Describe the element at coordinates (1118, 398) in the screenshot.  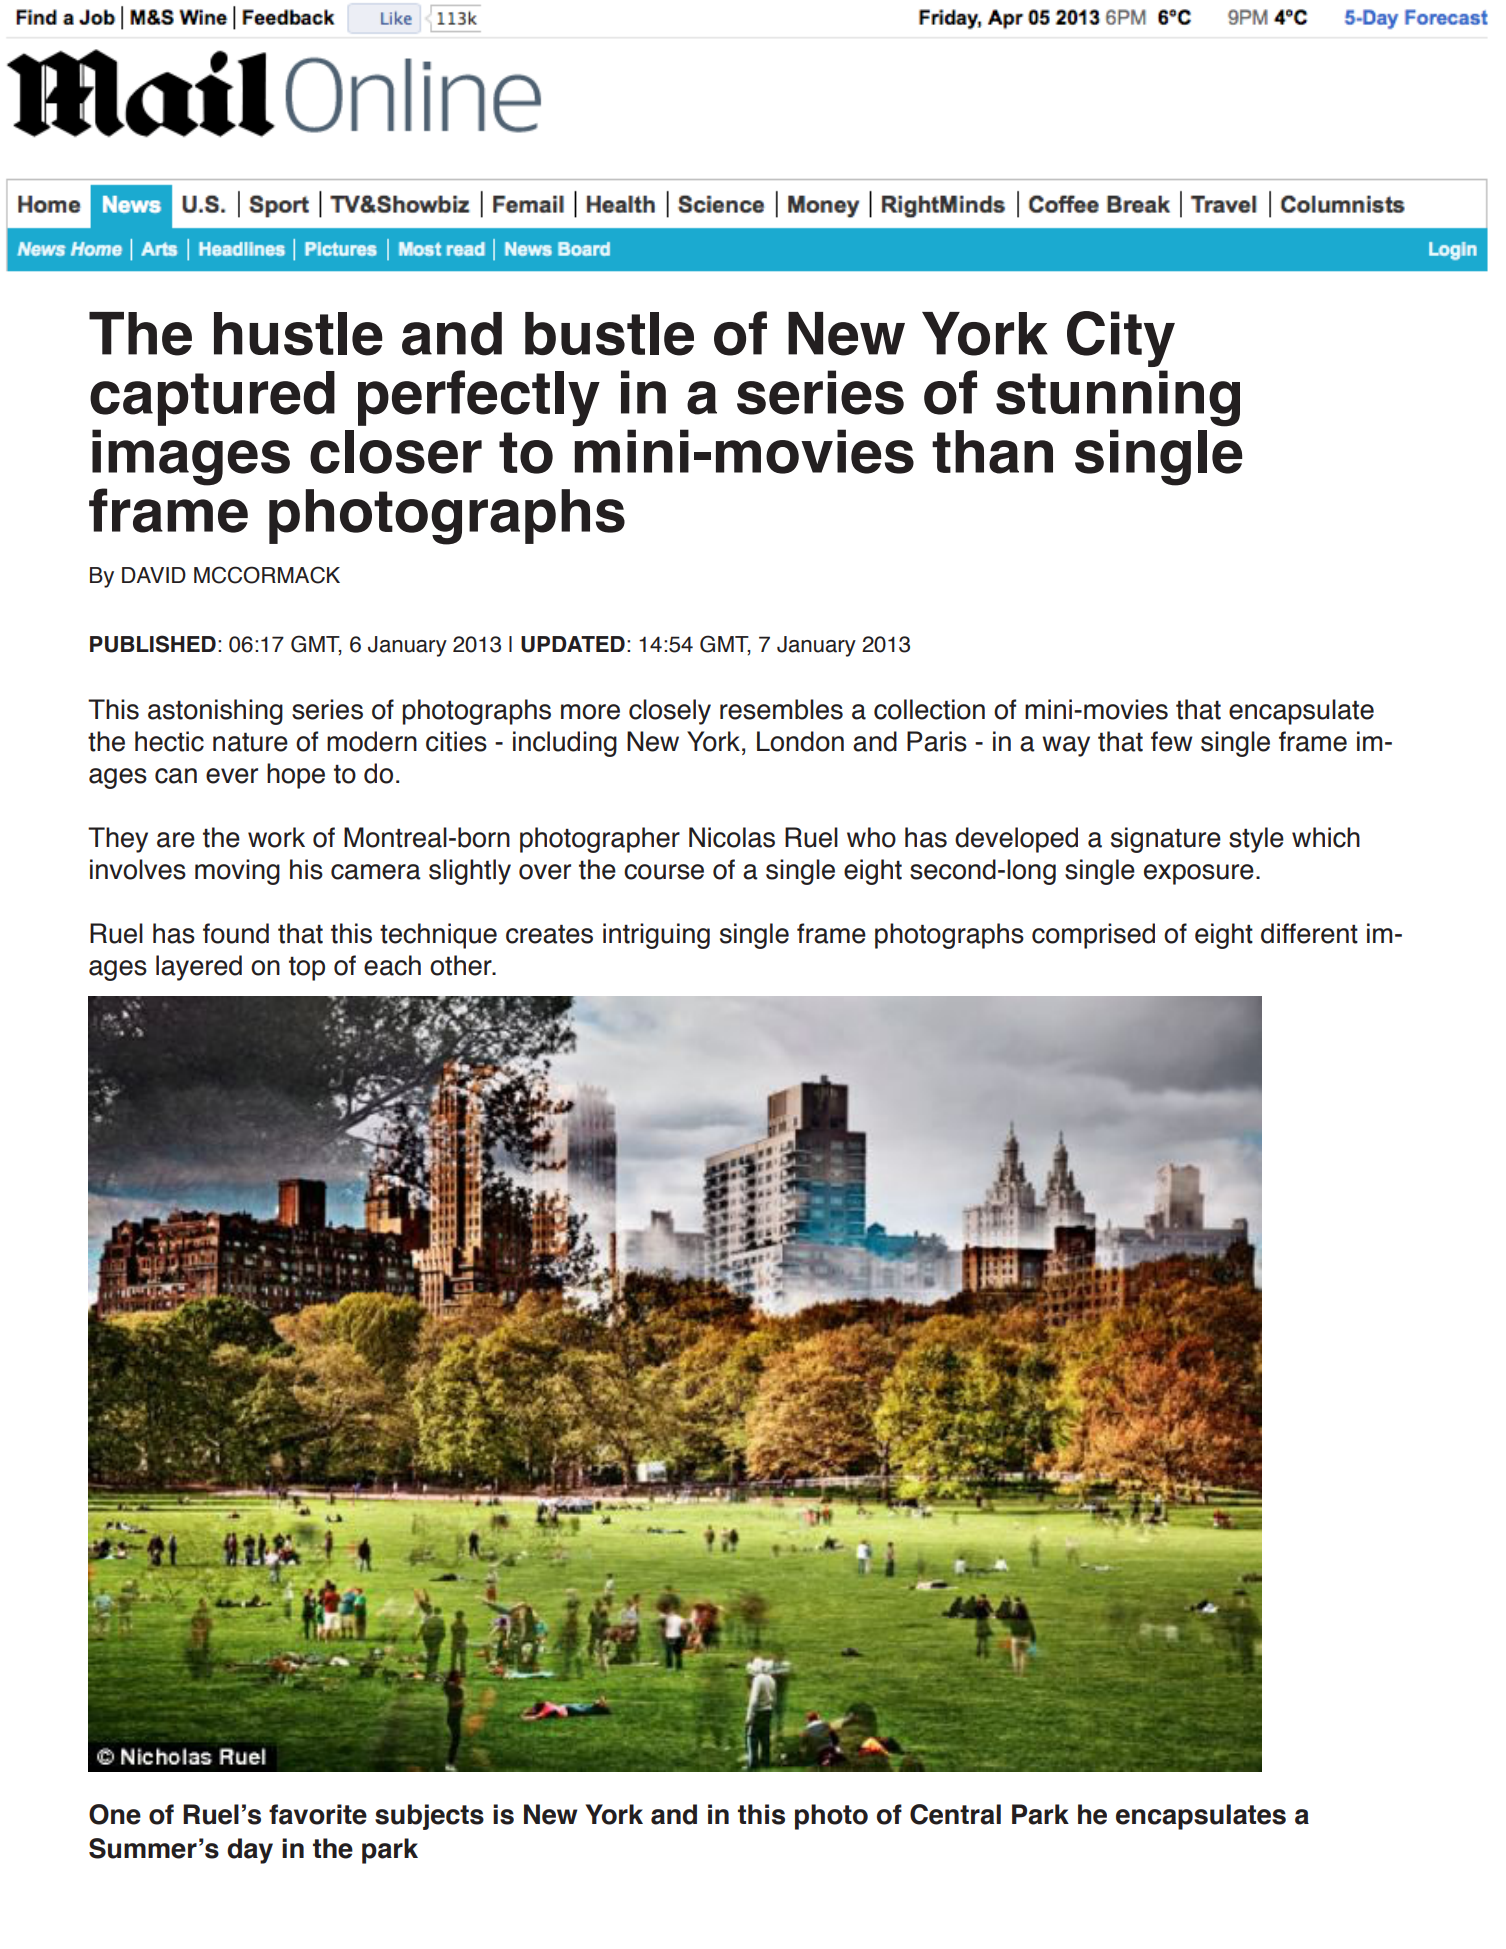
I see `stunning` at that location.
